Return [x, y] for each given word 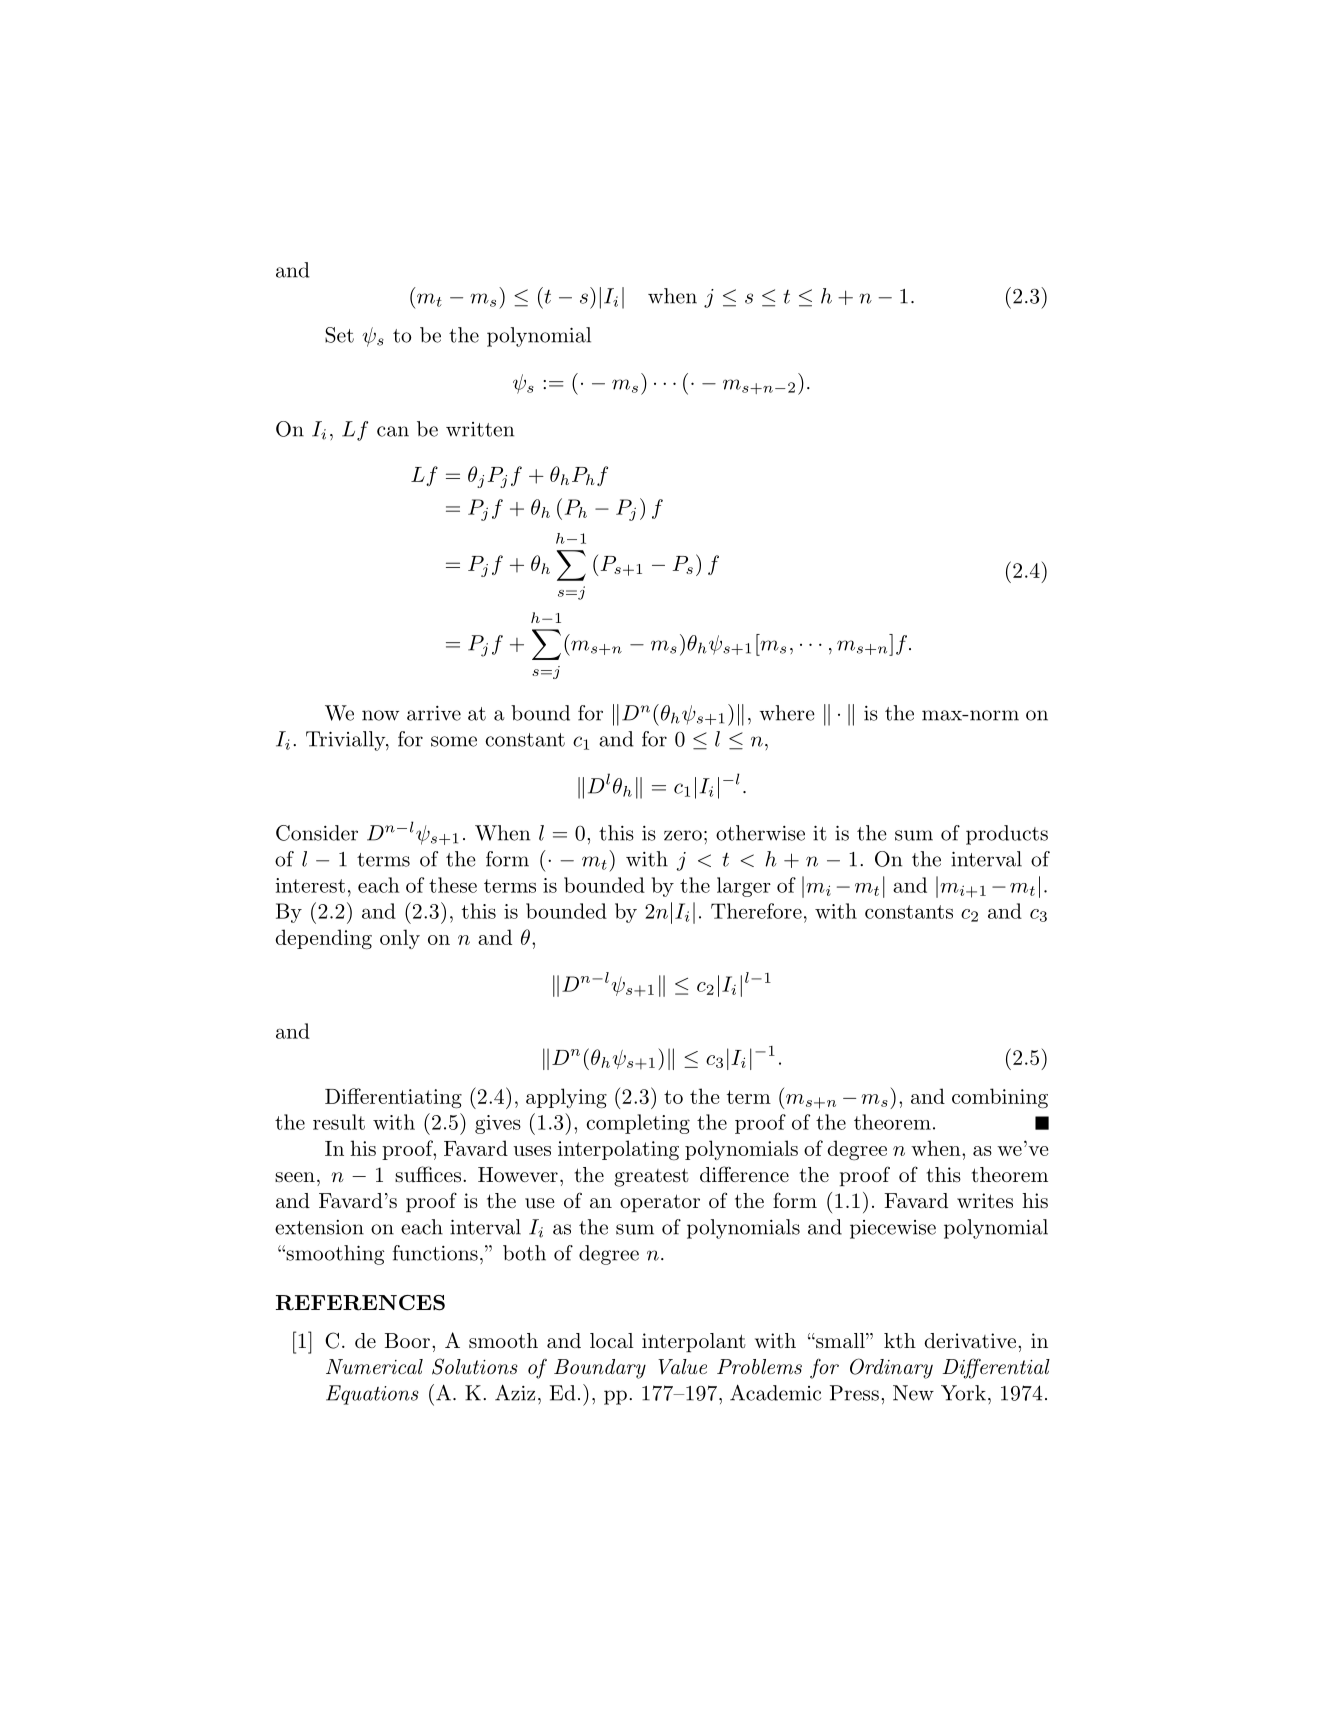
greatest [651, 1177]
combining [1000, 1098]
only [400, 939]
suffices [428, 1174]
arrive [434, 713]
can [393, 431]
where [787, 713]
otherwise [760, 833]
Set [339, 335]
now [380, 715]
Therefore [756, 911]
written [480, 429]
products [1007, 835]
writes [985, 1201]
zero [683, 835]
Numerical [374, 1366]
